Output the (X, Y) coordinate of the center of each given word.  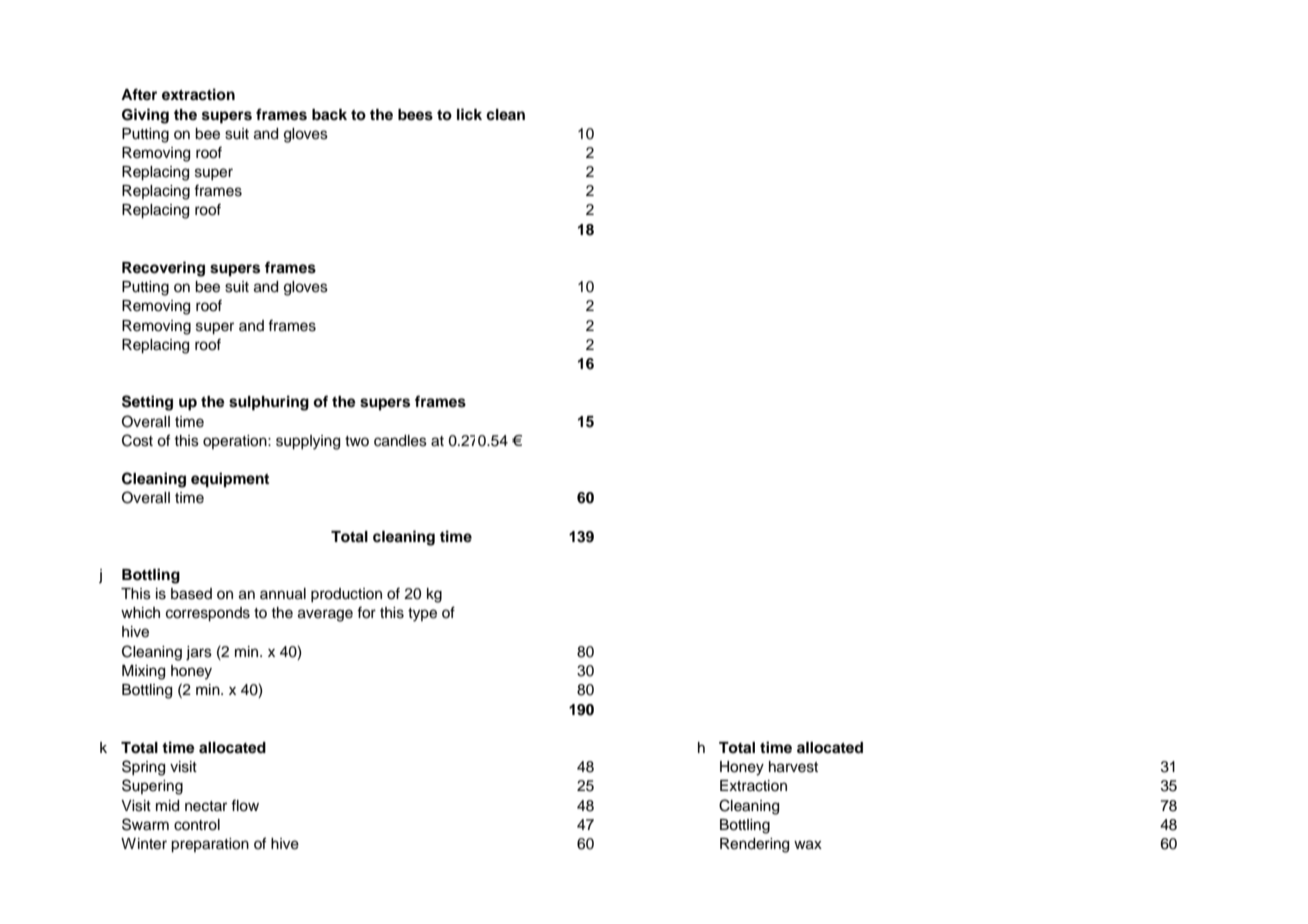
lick (469, 114)
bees (415, 115)
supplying (308, 442)
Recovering (163, 269)
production (346, 595)
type (422, 615)
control (197, 825)
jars (199, 653)
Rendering (754, 845)
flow (245, 805)
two (357, 441)
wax (808, 845)
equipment (230, 480)
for (366, 612)
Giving (145, 116)
